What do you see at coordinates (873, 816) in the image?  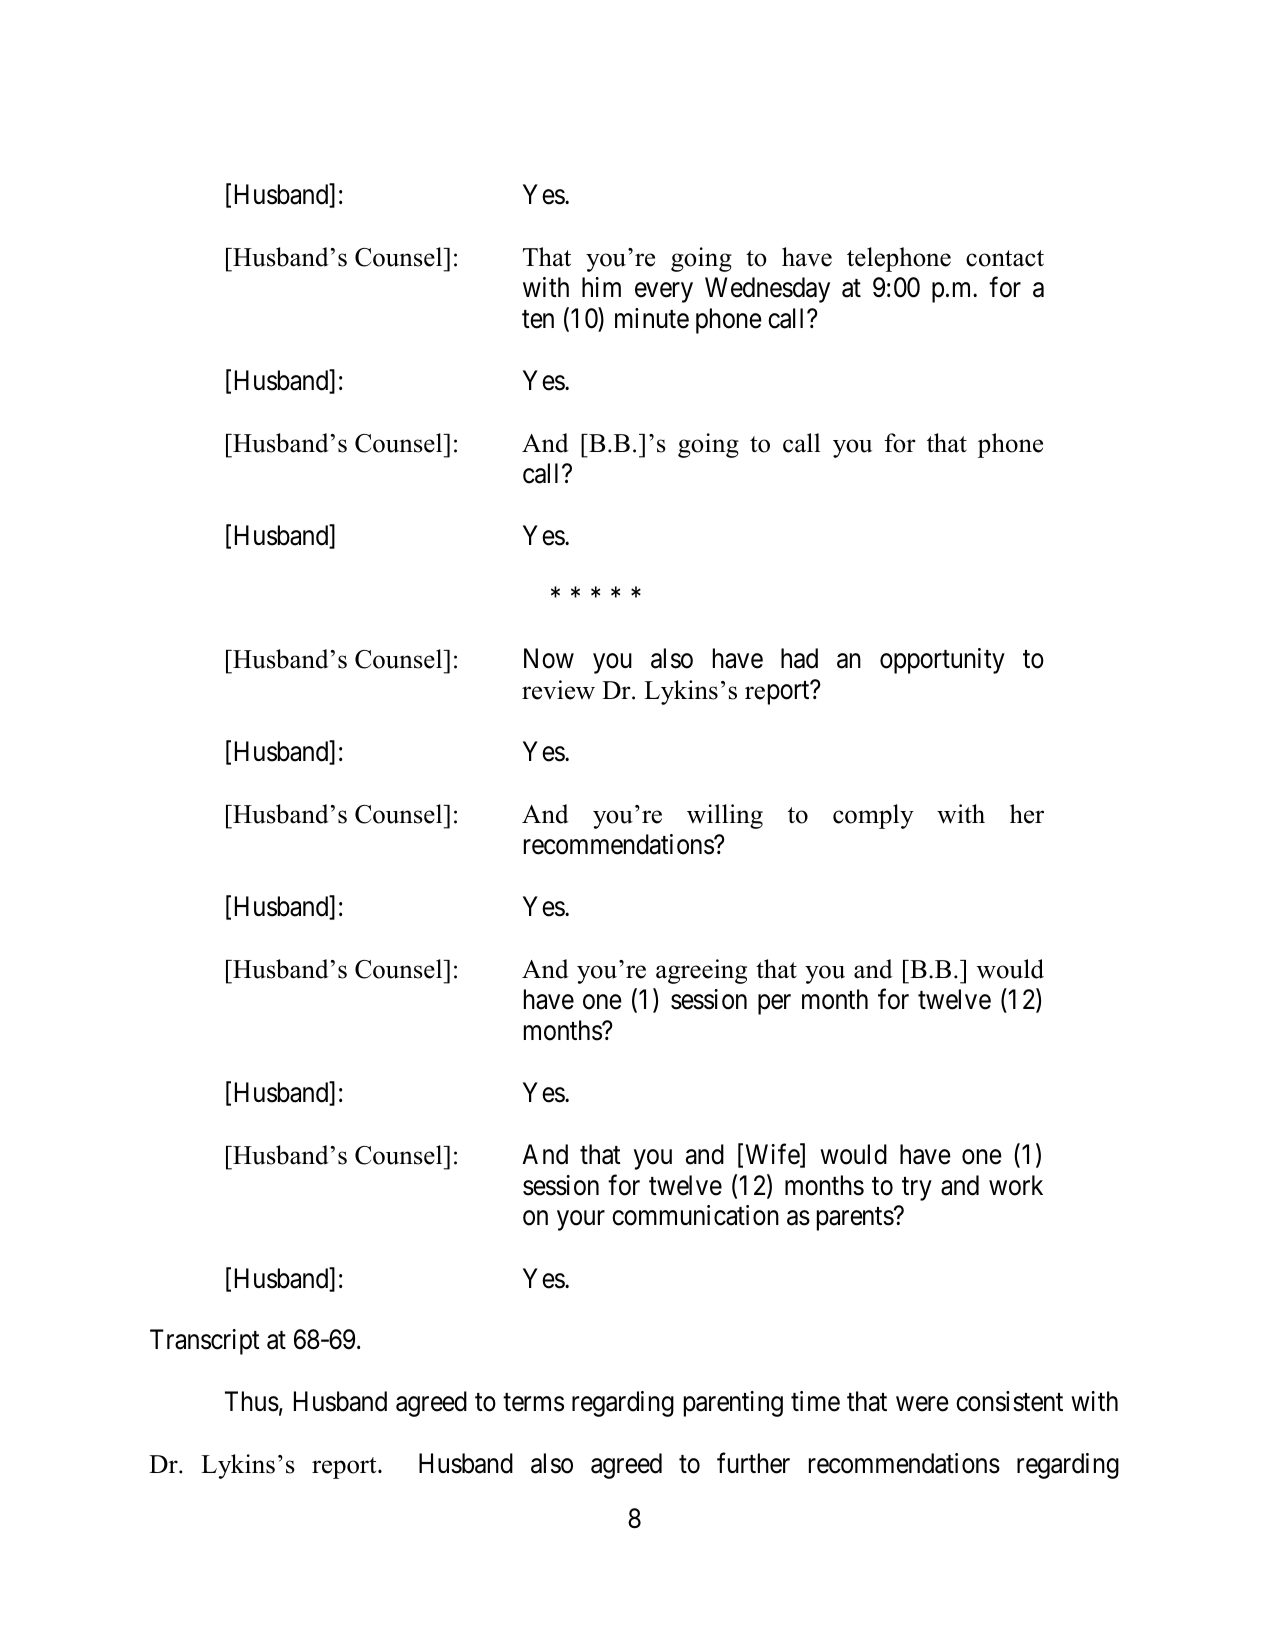 I see `comply` at bounding box center [873, 816].
